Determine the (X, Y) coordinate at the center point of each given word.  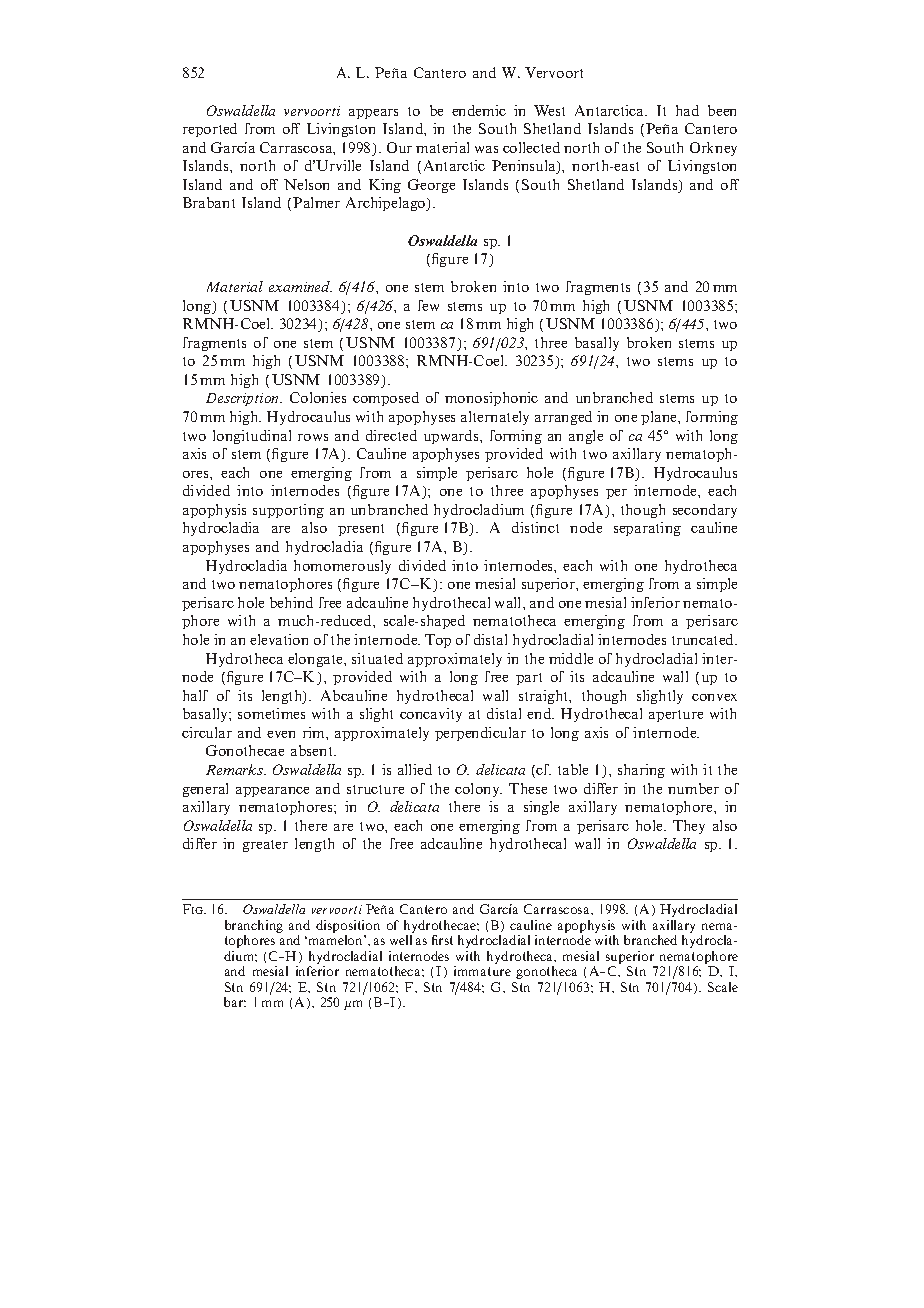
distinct (535, 527)
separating (647, 529)
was (486, 149)
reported (210, 130)
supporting (288, 511)
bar (235, 1002)
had (687, 110)
